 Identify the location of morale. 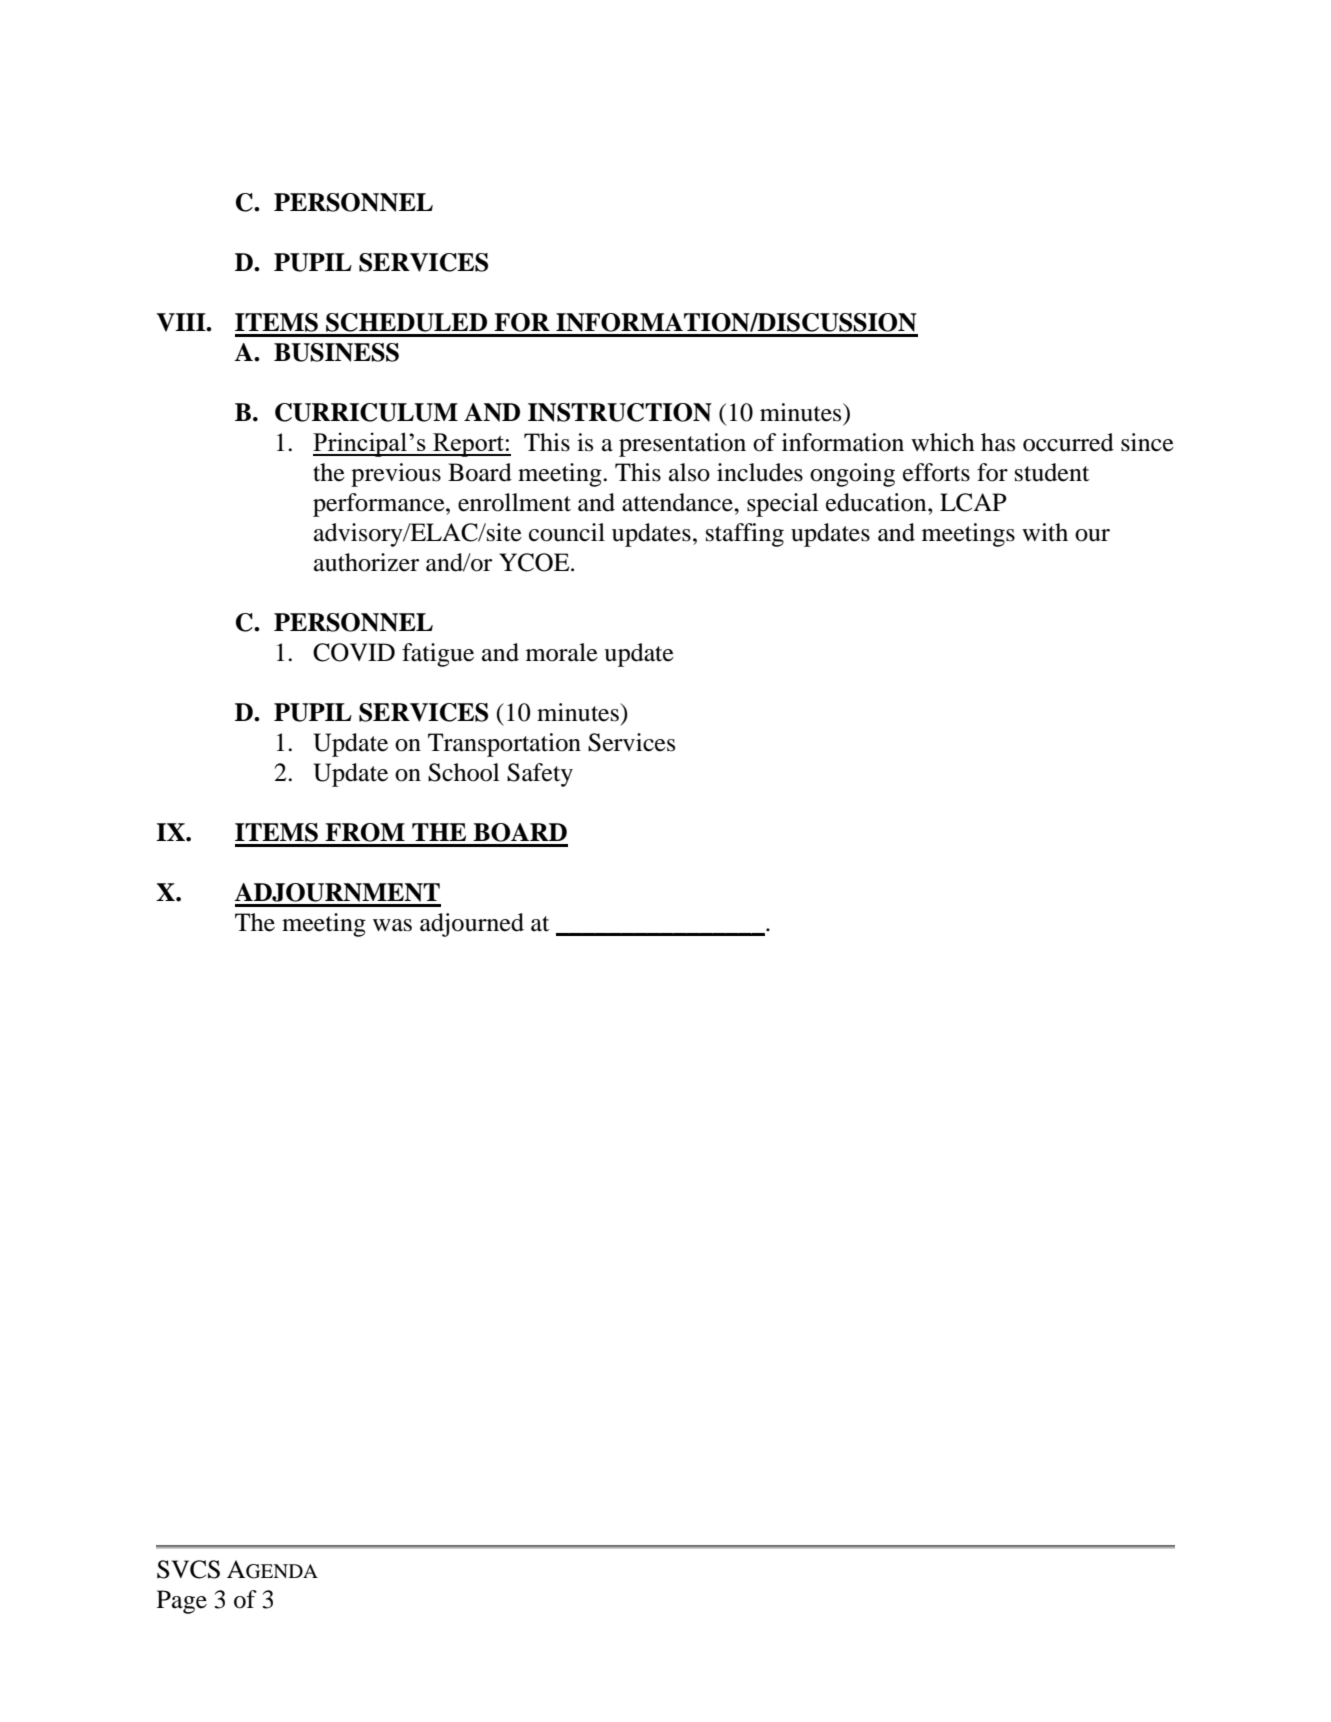
(562, 652).
